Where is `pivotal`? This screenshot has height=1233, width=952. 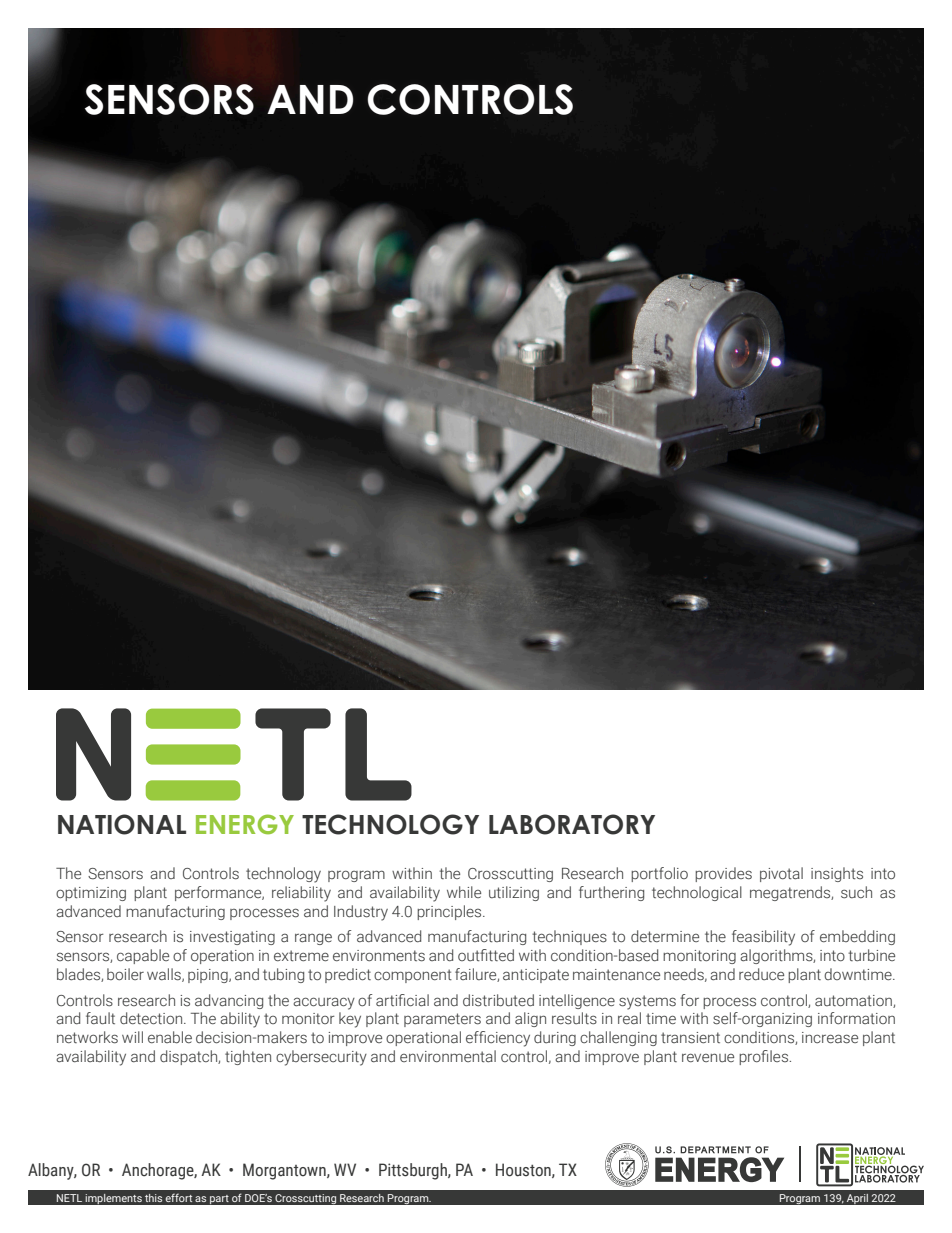
pivotal is located at coordinates (781, 874).
